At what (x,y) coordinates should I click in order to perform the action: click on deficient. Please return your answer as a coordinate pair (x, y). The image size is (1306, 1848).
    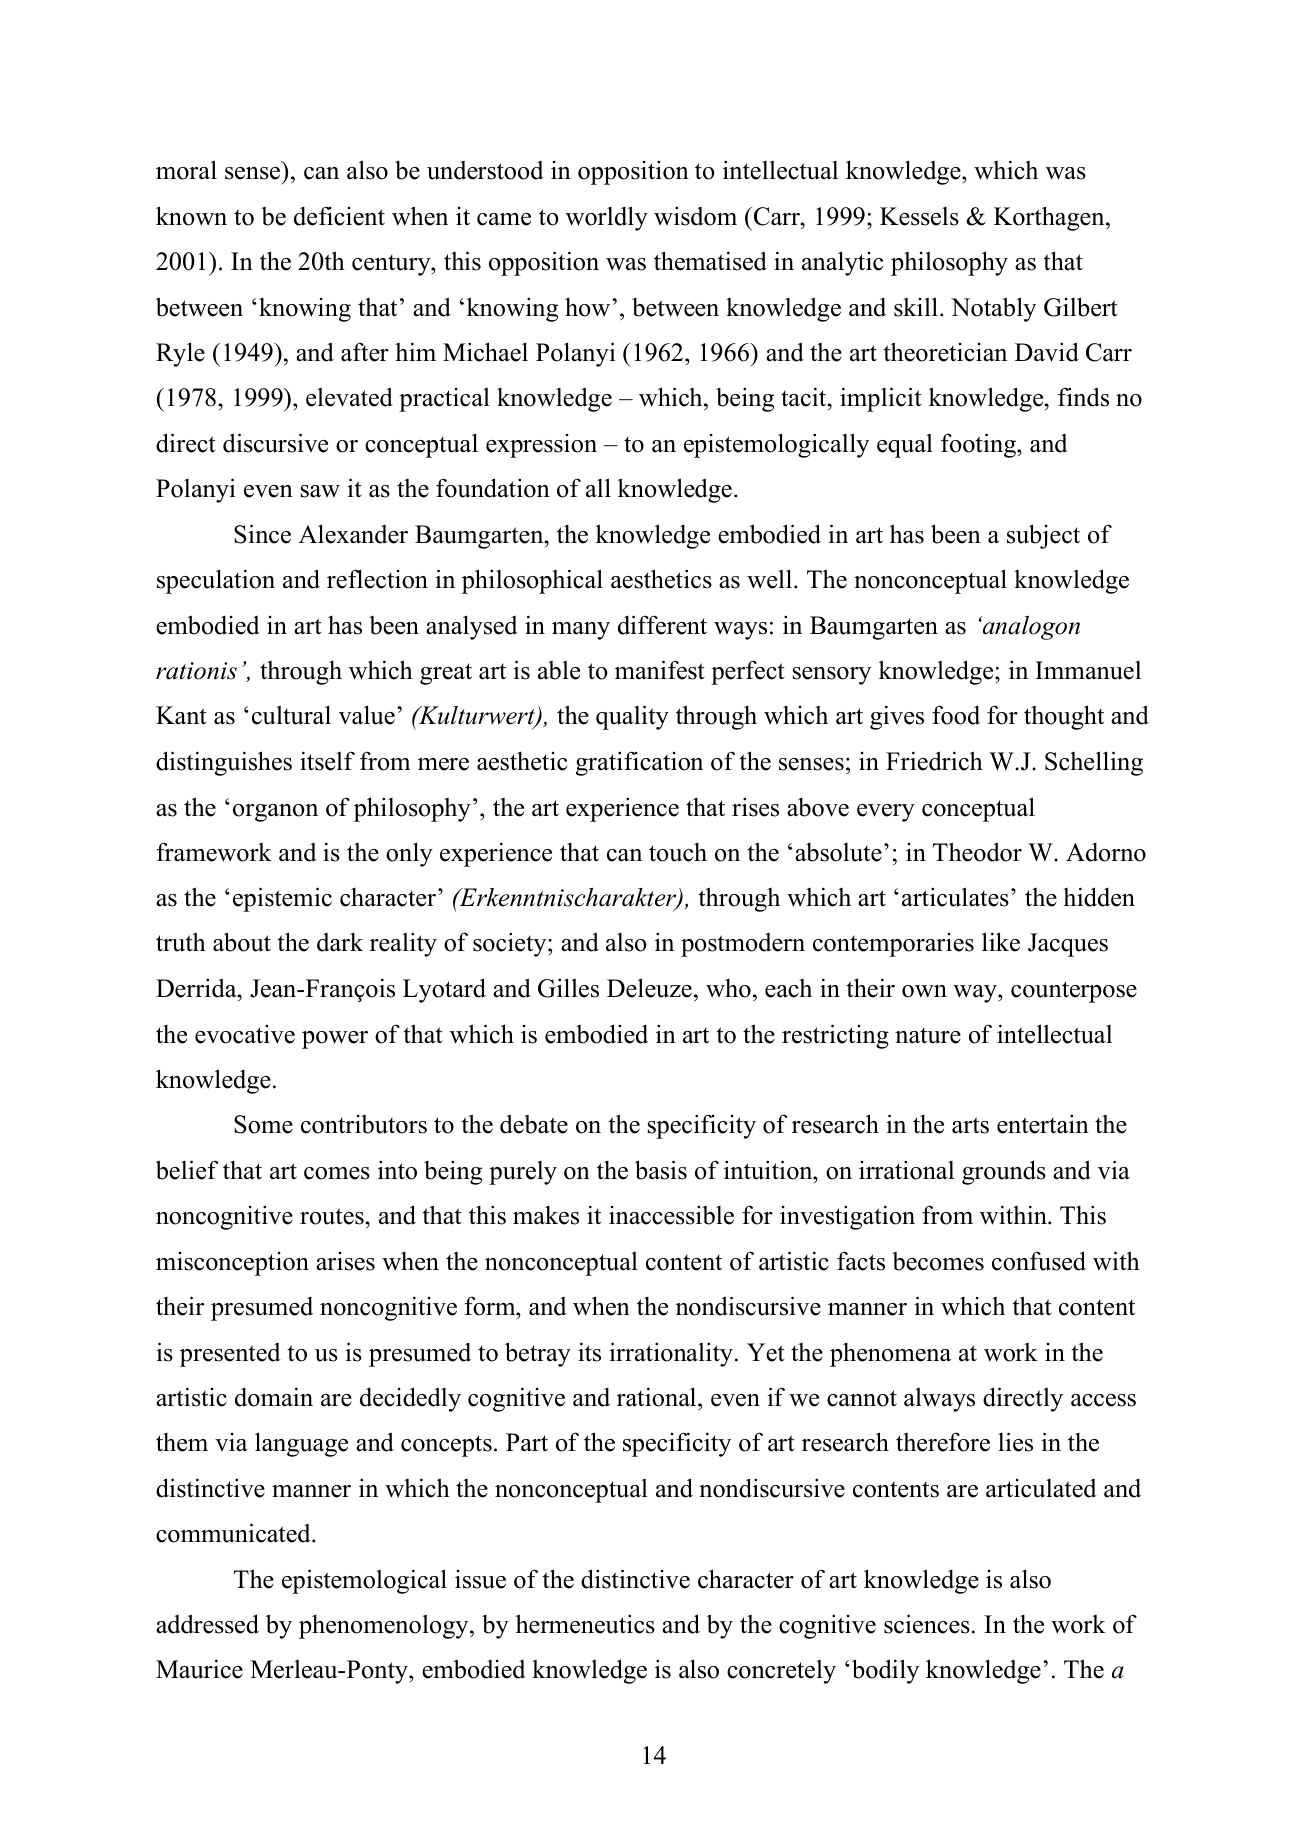
    Looking at the image, I should click on (339, 216).
